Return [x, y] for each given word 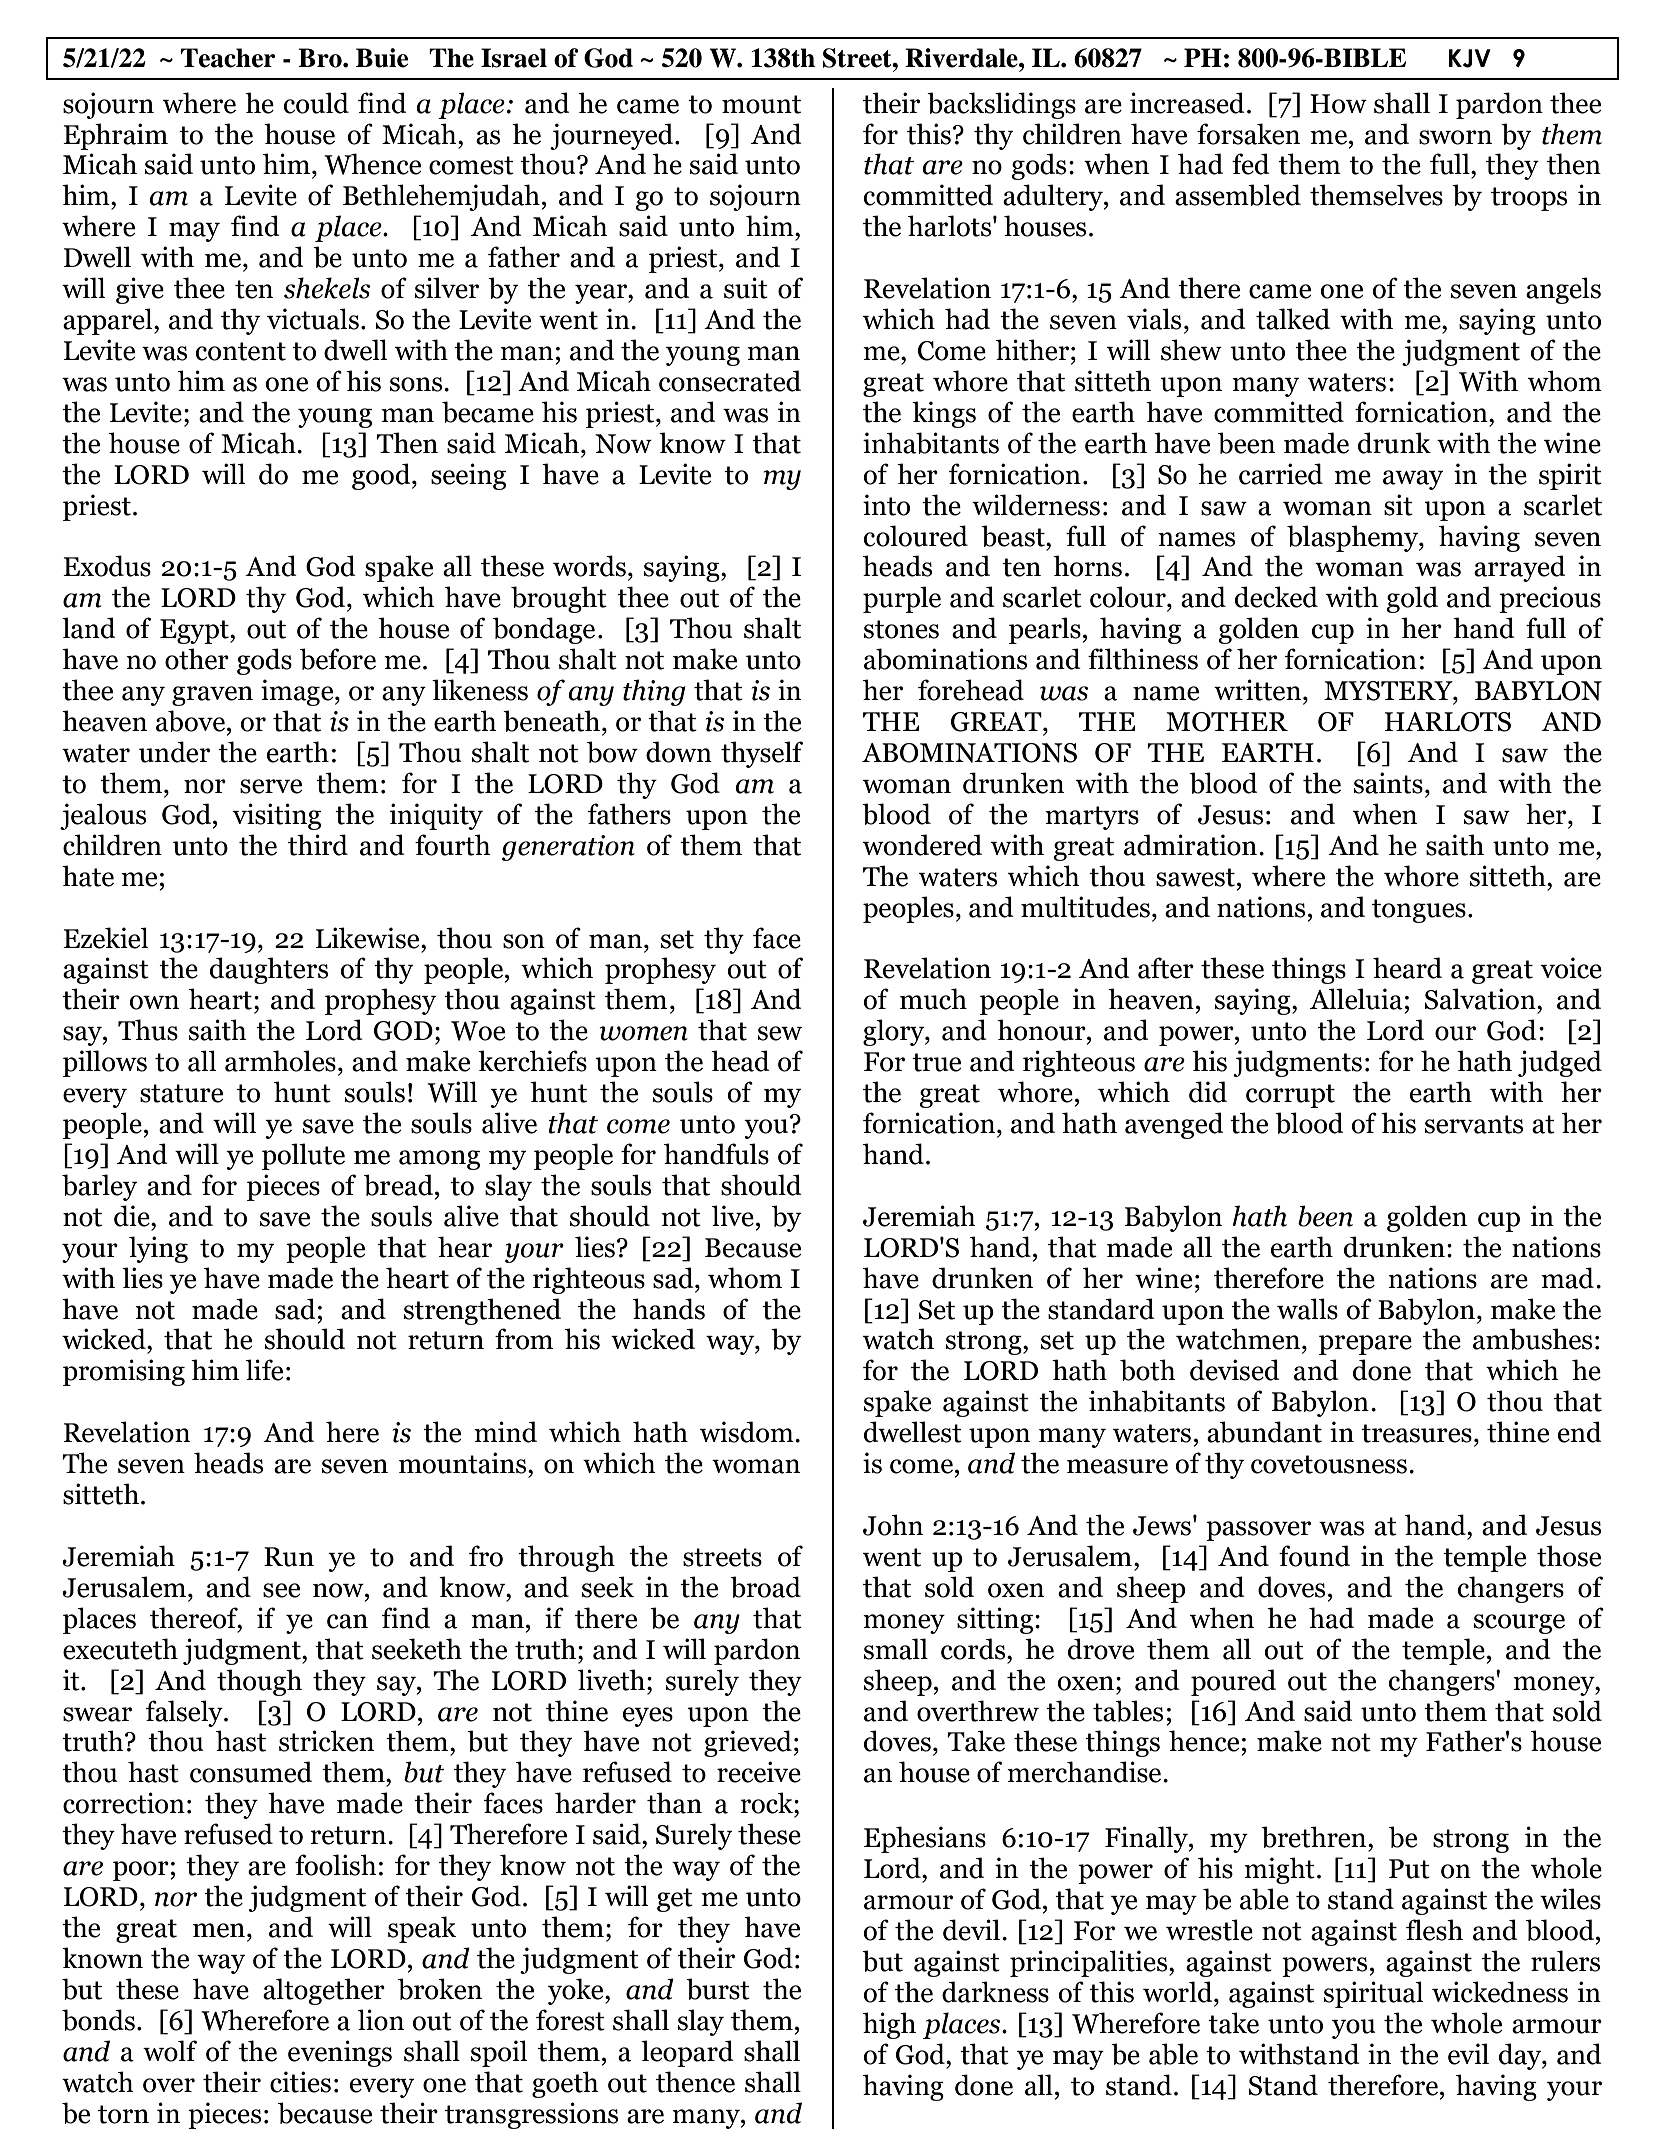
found [1314, 1556]
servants [1474, 1124]
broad [765, 1587]
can [347, 1621]
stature [181, 1093]
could [316, 103]
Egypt [195, 631]
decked [1276, 597]
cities [300, 2082]
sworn [1455, 137]
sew [780, 1033]
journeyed [613, 136]
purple [902, 599]
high [889, 2025]
